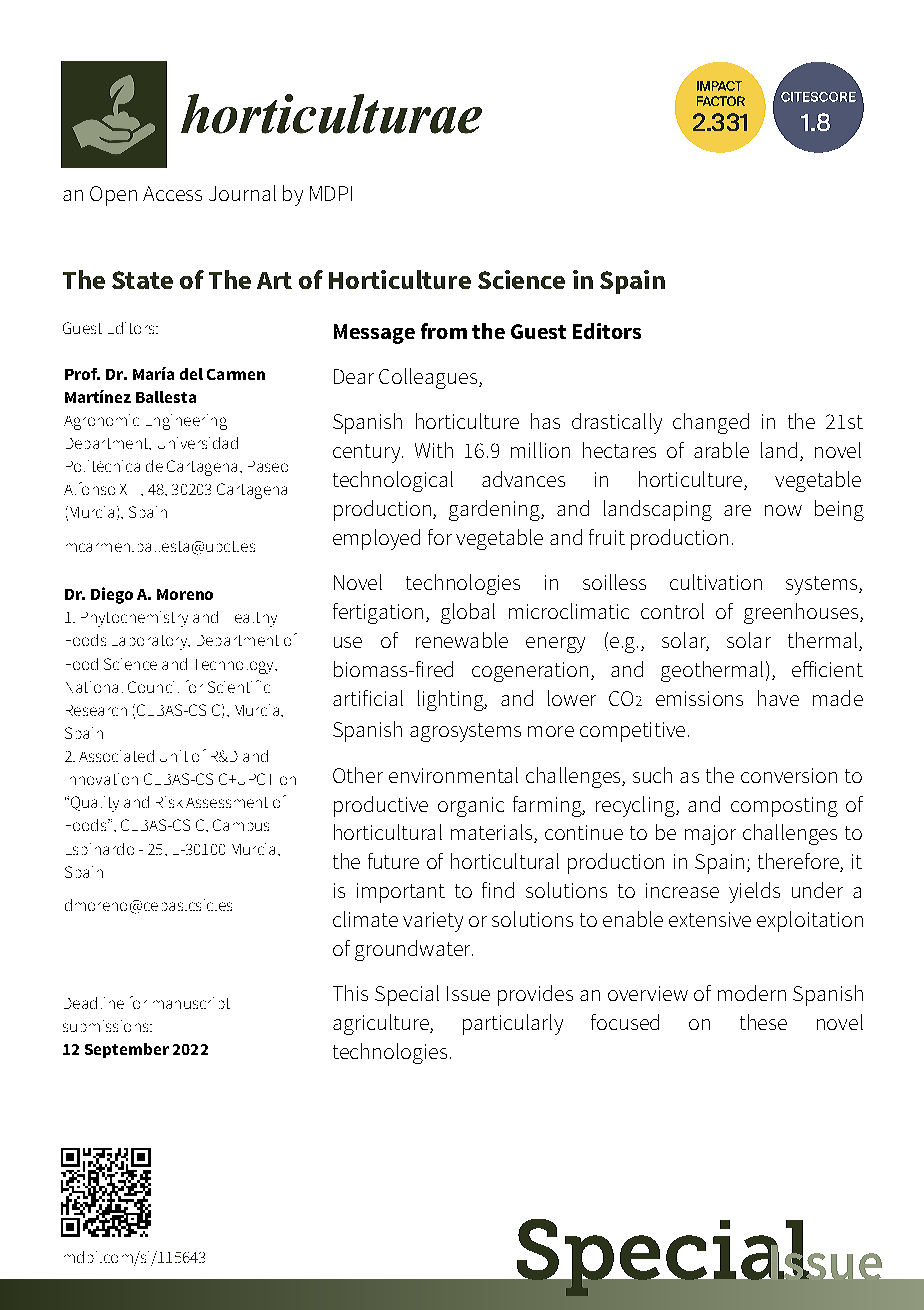 Image resolution: width=924 pixels, height=1310 pixels. Describe the element at coordinates (711, 423) in the image. I see `changed` at that location.
